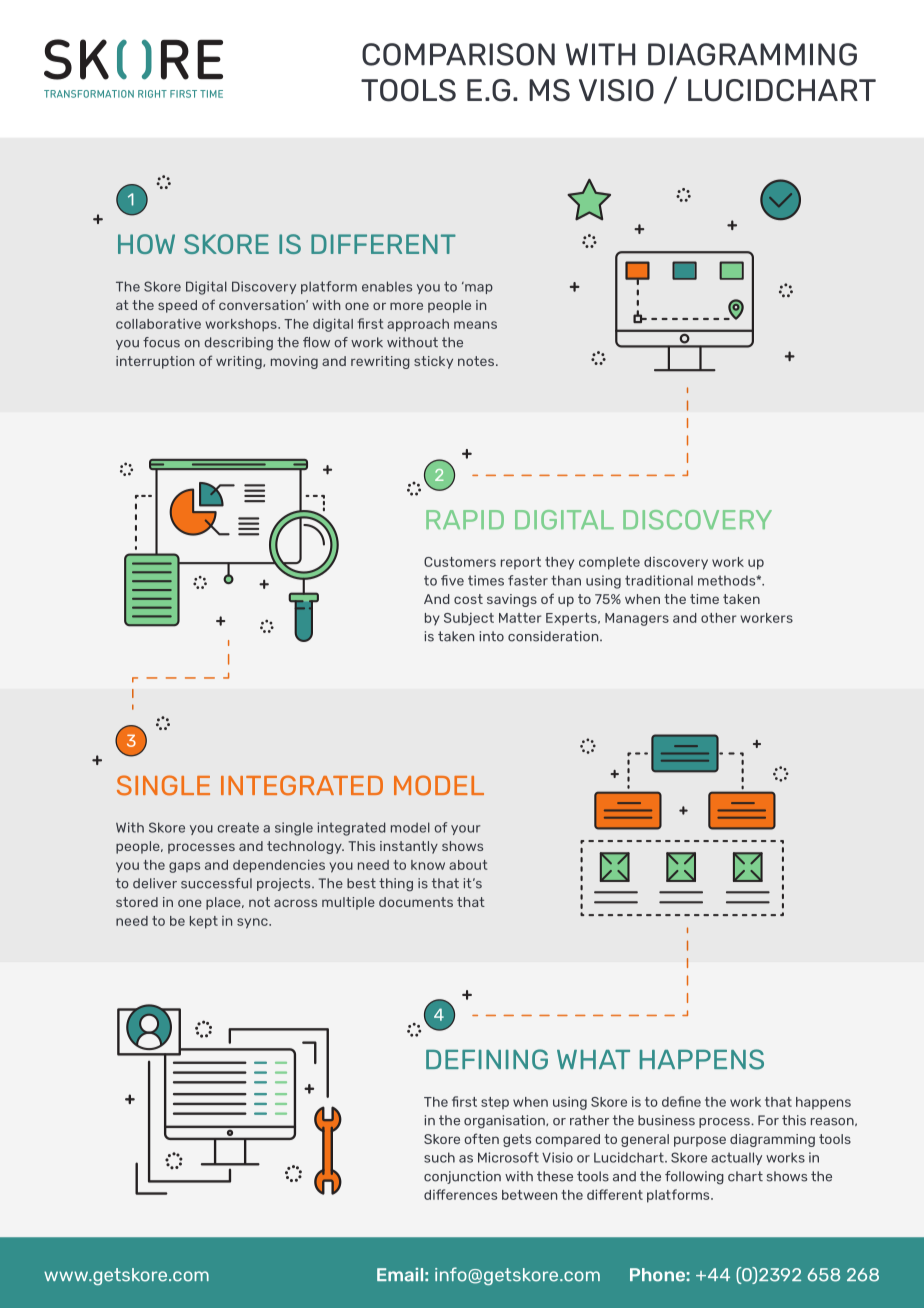 This image has height=1308, width=924. I want to click on RAPID, so click(465, 519).
